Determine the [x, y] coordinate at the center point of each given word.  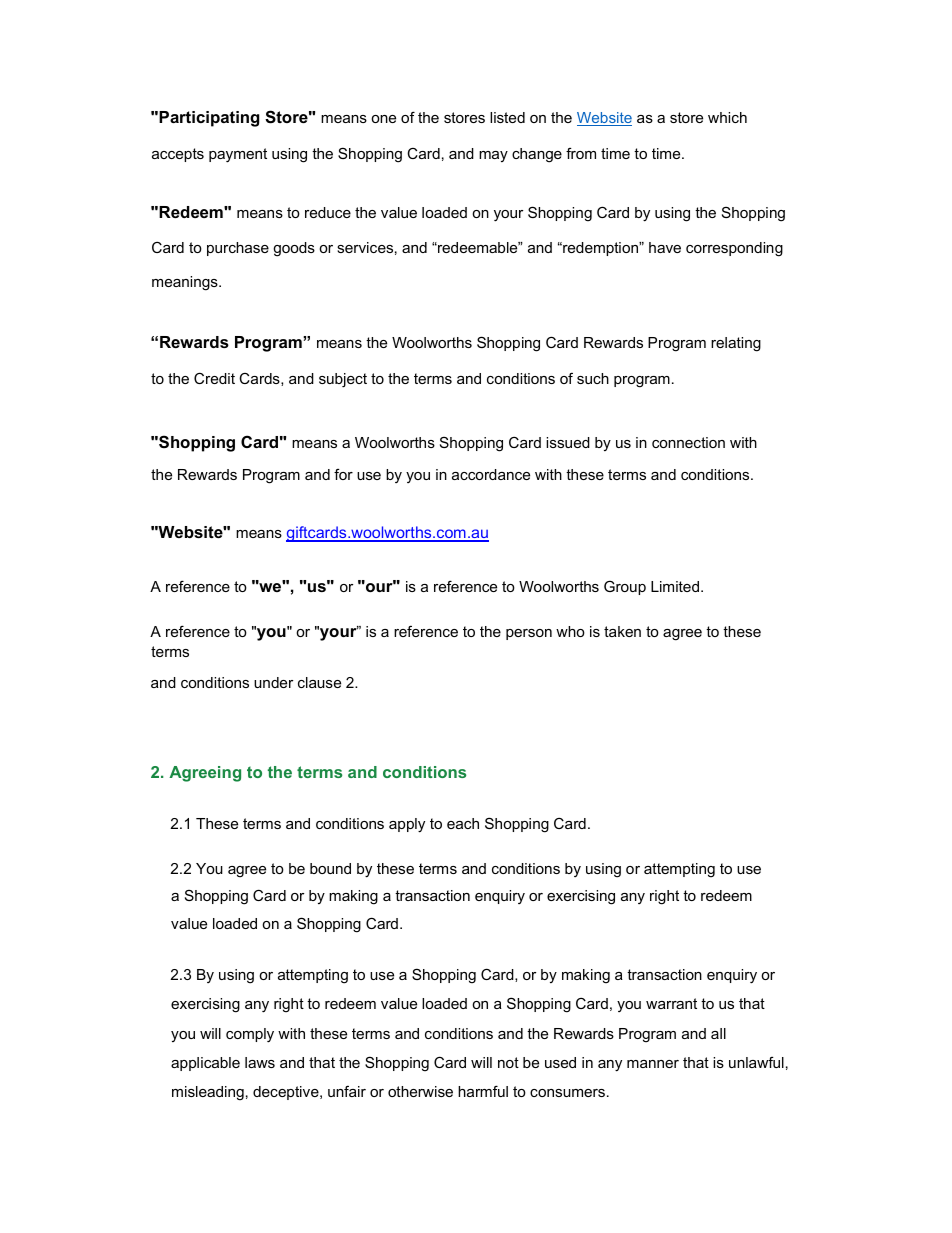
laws [260, 1062]
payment [238, 155]
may [493, 156]
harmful [483, 1091]
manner [653, 1064]
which [727, 117]
